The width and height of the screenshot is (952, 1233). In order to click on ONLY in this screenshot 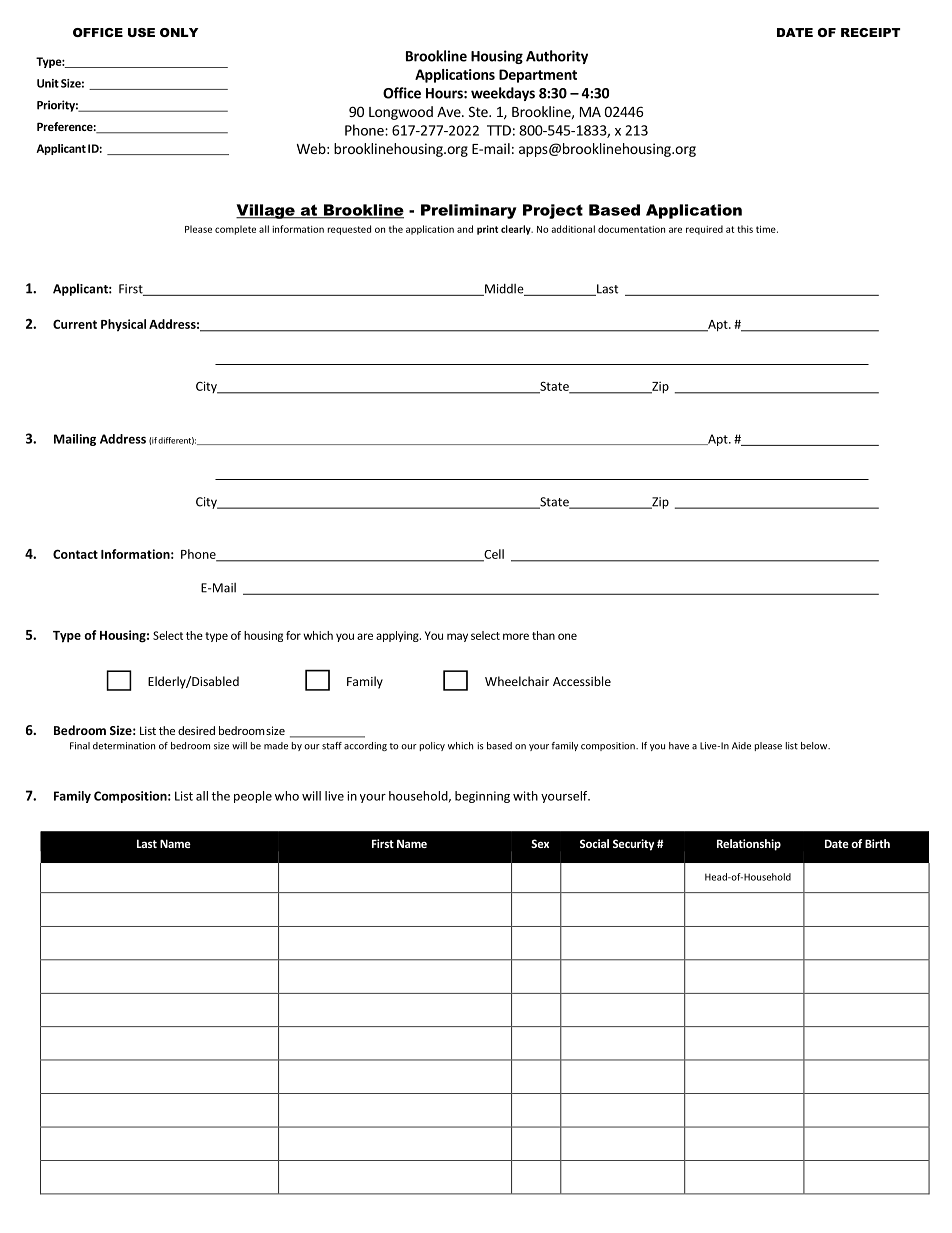, I will do `click(179, 32)`.
